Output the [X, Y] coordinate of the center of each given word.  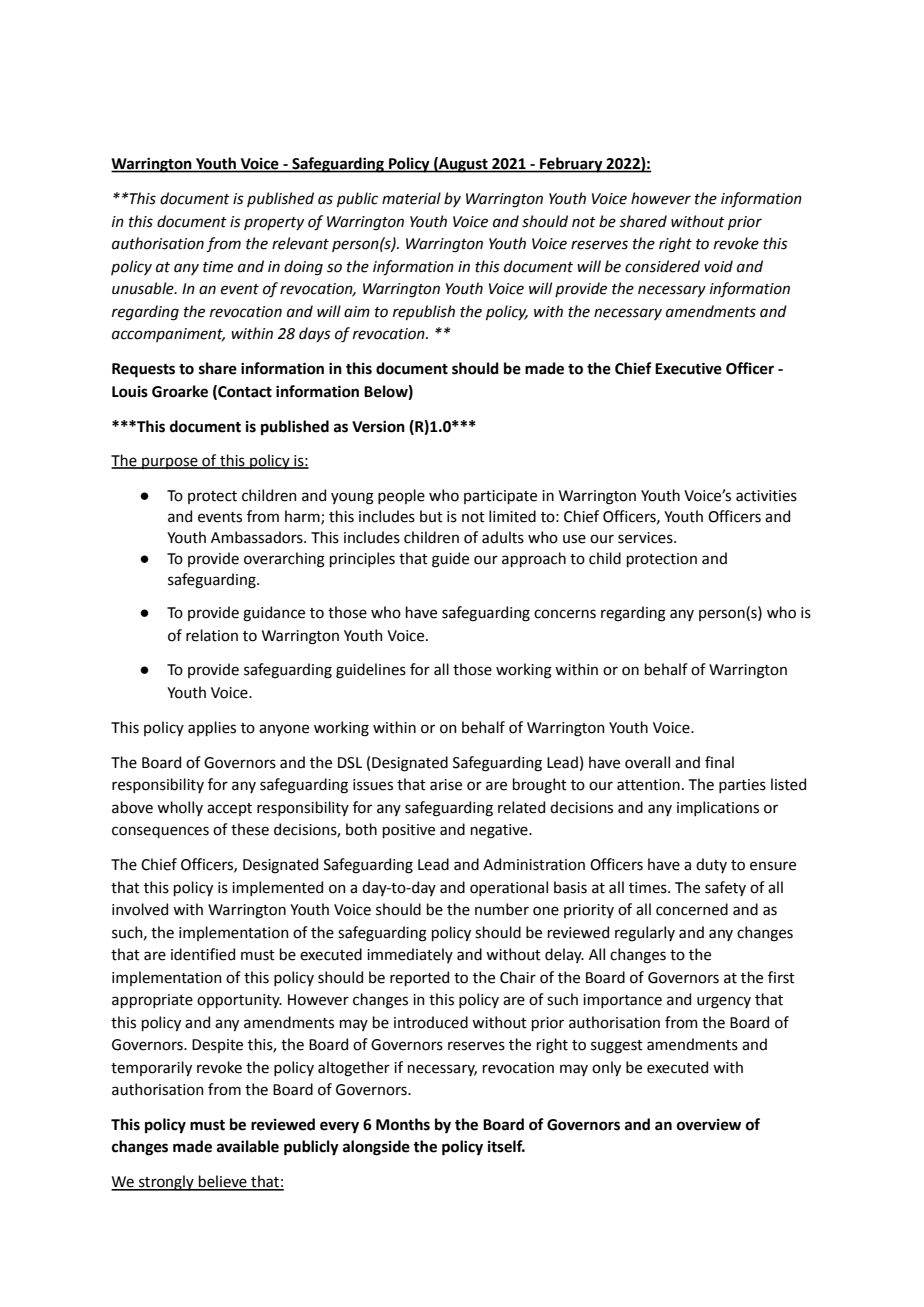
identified [203, 954]
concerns [565, 614]
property [274, 223]
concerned [692, 909]
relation [212, 635]
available [248, 1146]
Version [378, 427]
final [719, 762]
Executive [688, 369]
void [718, 266]
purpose [170, 463]
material [411, 198]
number [502, 909]
